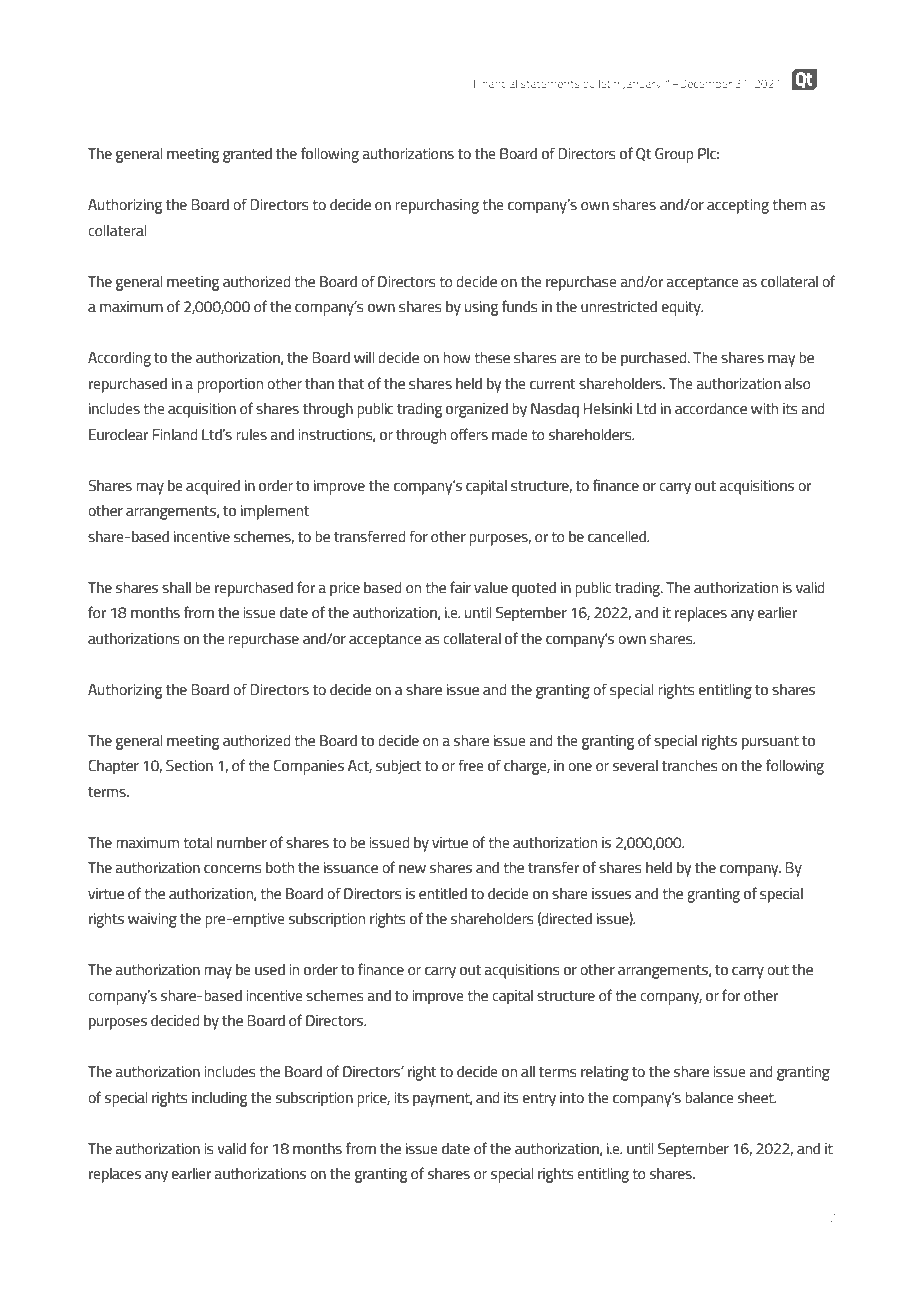  What do you see at coordinates (618, 536) in the screenshot?
I see `cancelled` at bounding box center [618, 536].
